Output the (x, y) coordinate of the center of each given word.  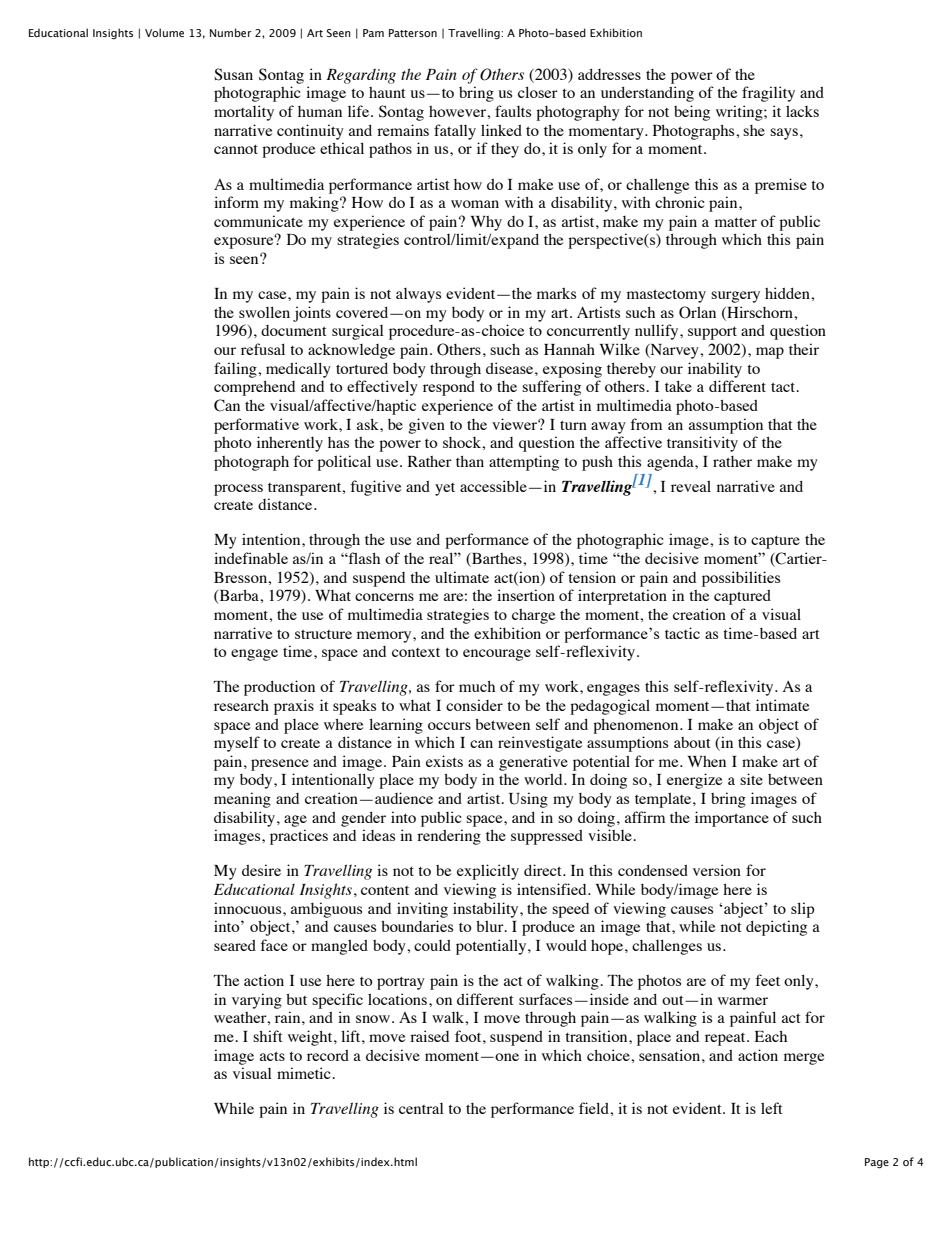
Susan (233, 74)
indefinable (251, 558)
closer (538, 92)
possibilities (741, 579)
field (595, 1108)
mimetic (305, 1073)
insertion (526, 595)
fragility (768, 94)
